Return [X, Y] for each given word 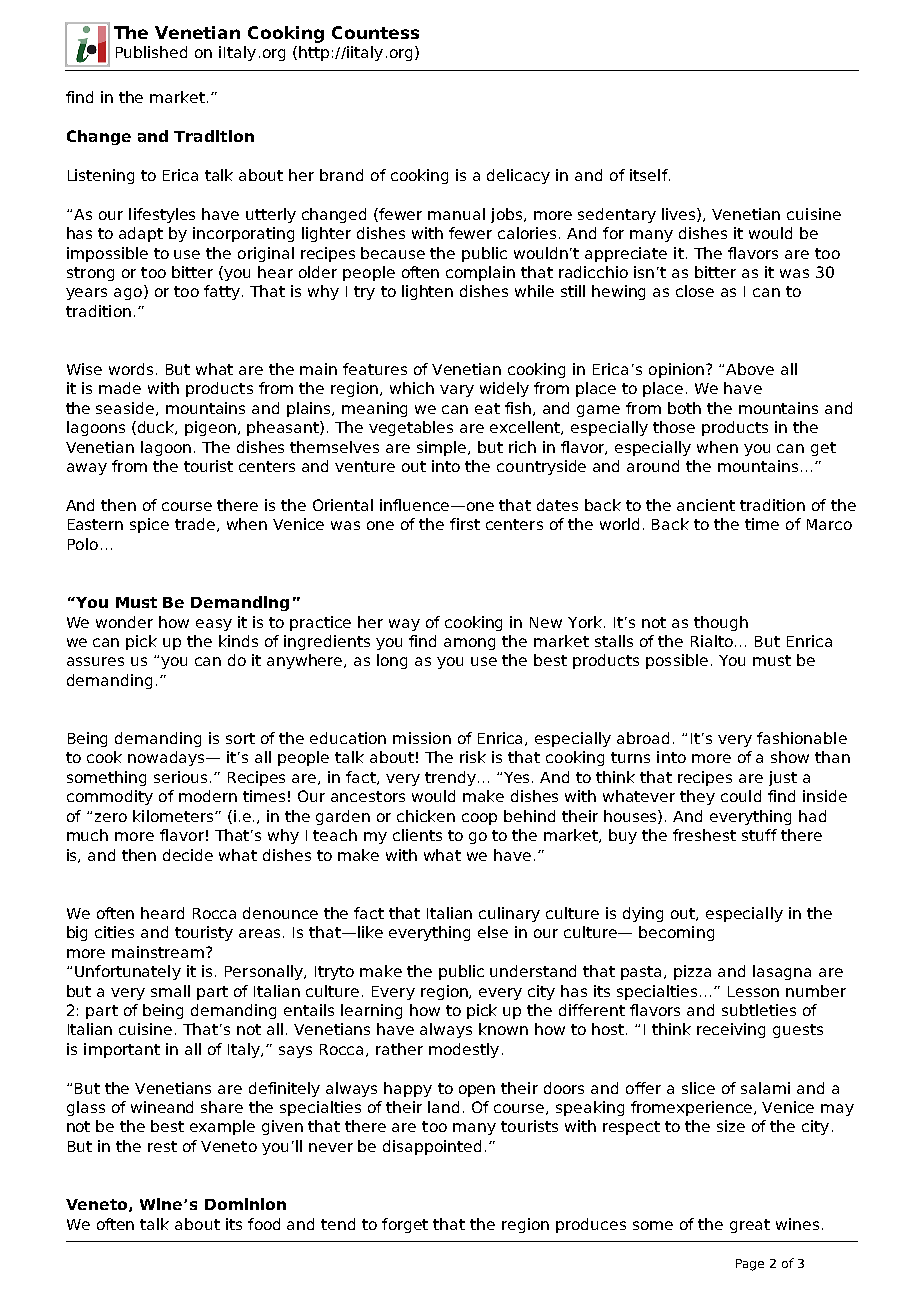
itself [650, 175]
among [469, 644]
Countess [375, 32]
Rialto [713, 641]
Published [151, 52]
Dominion [245, 1204]
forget [405, 1225]
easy [214, 625]
